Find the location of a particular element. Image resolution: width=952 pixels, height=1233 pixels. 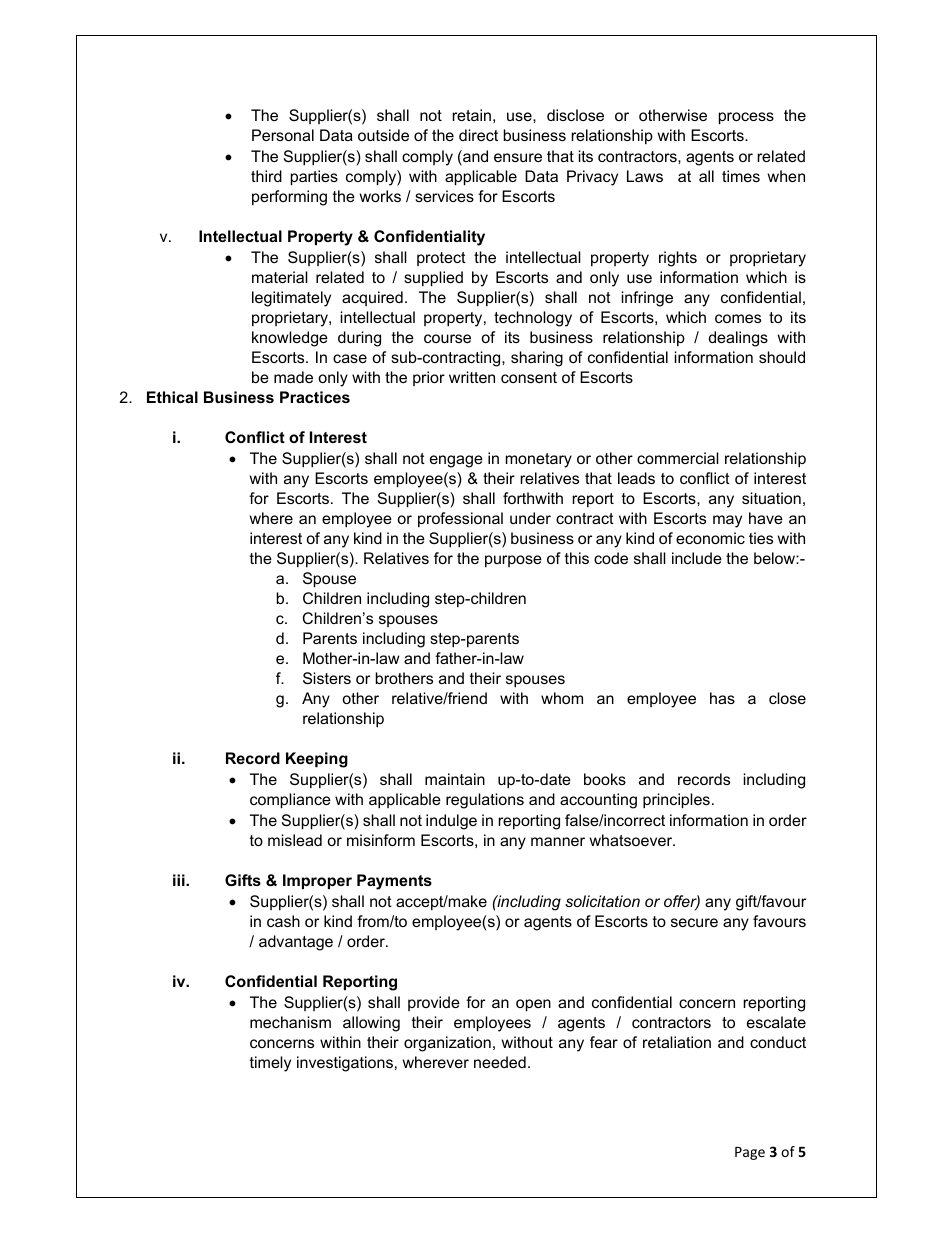

cash is located at coordinates (283, 921).
